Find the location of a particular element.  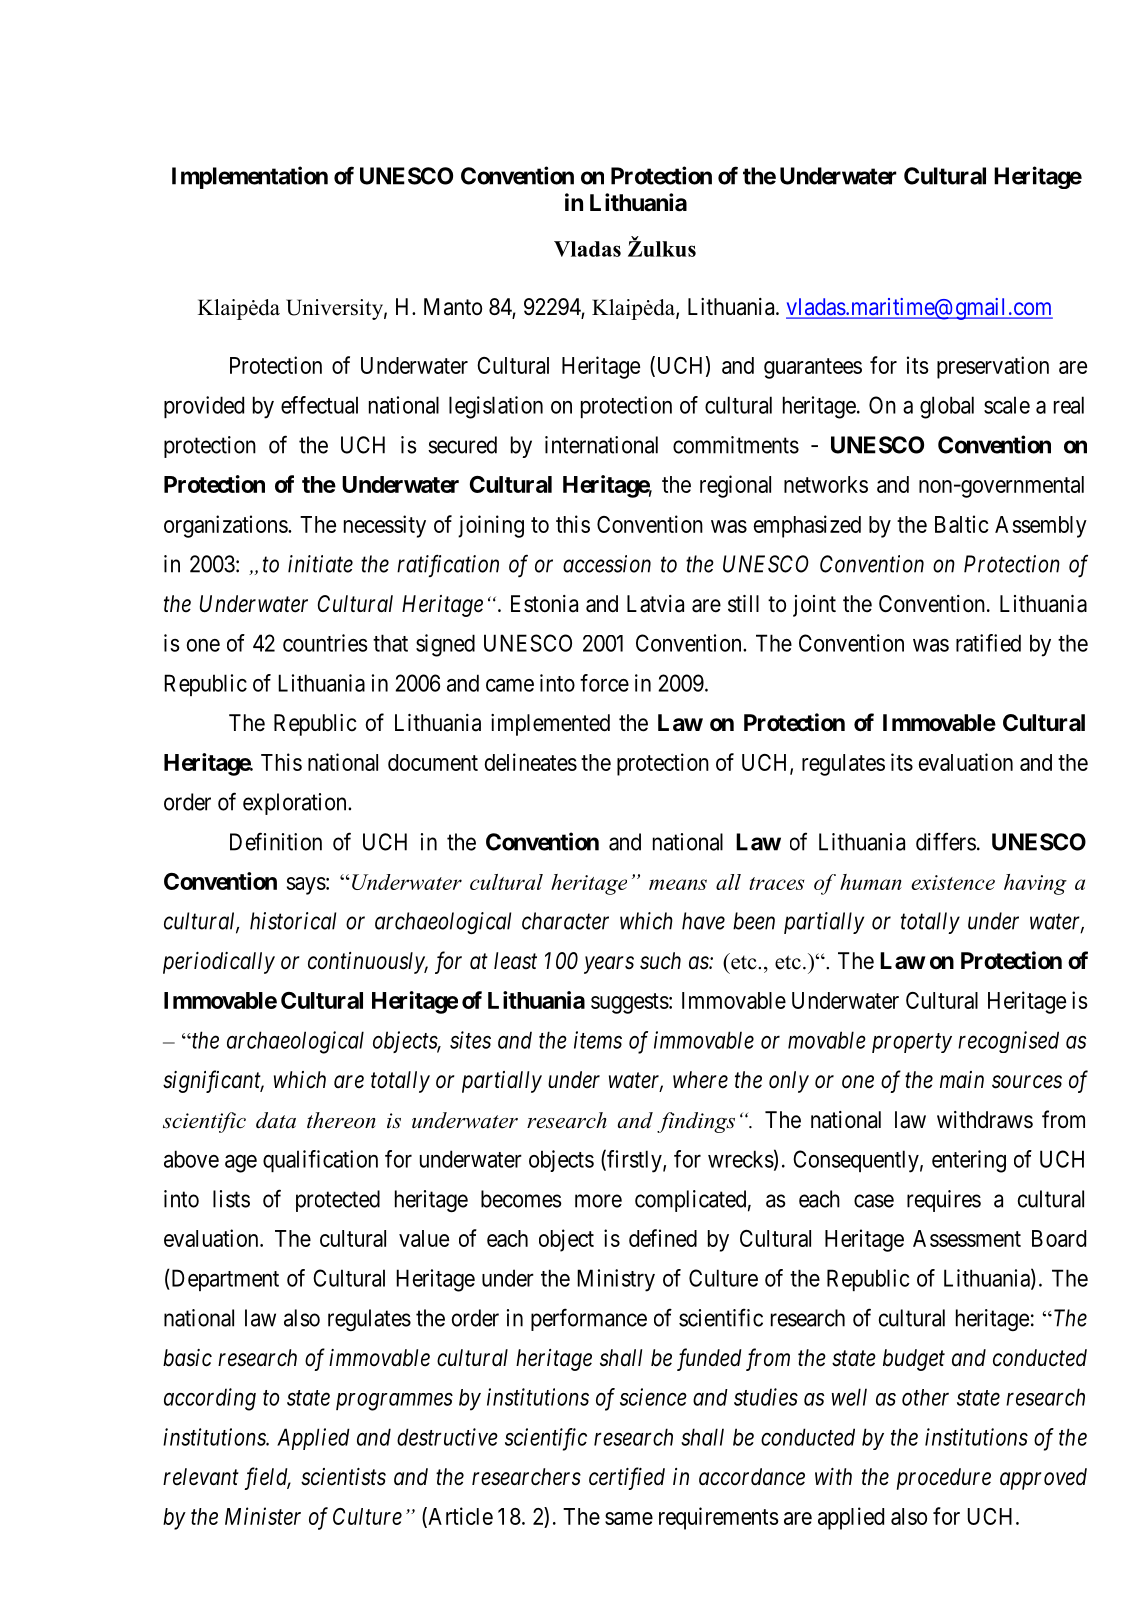

main is located at coordinates (962, 1080).
